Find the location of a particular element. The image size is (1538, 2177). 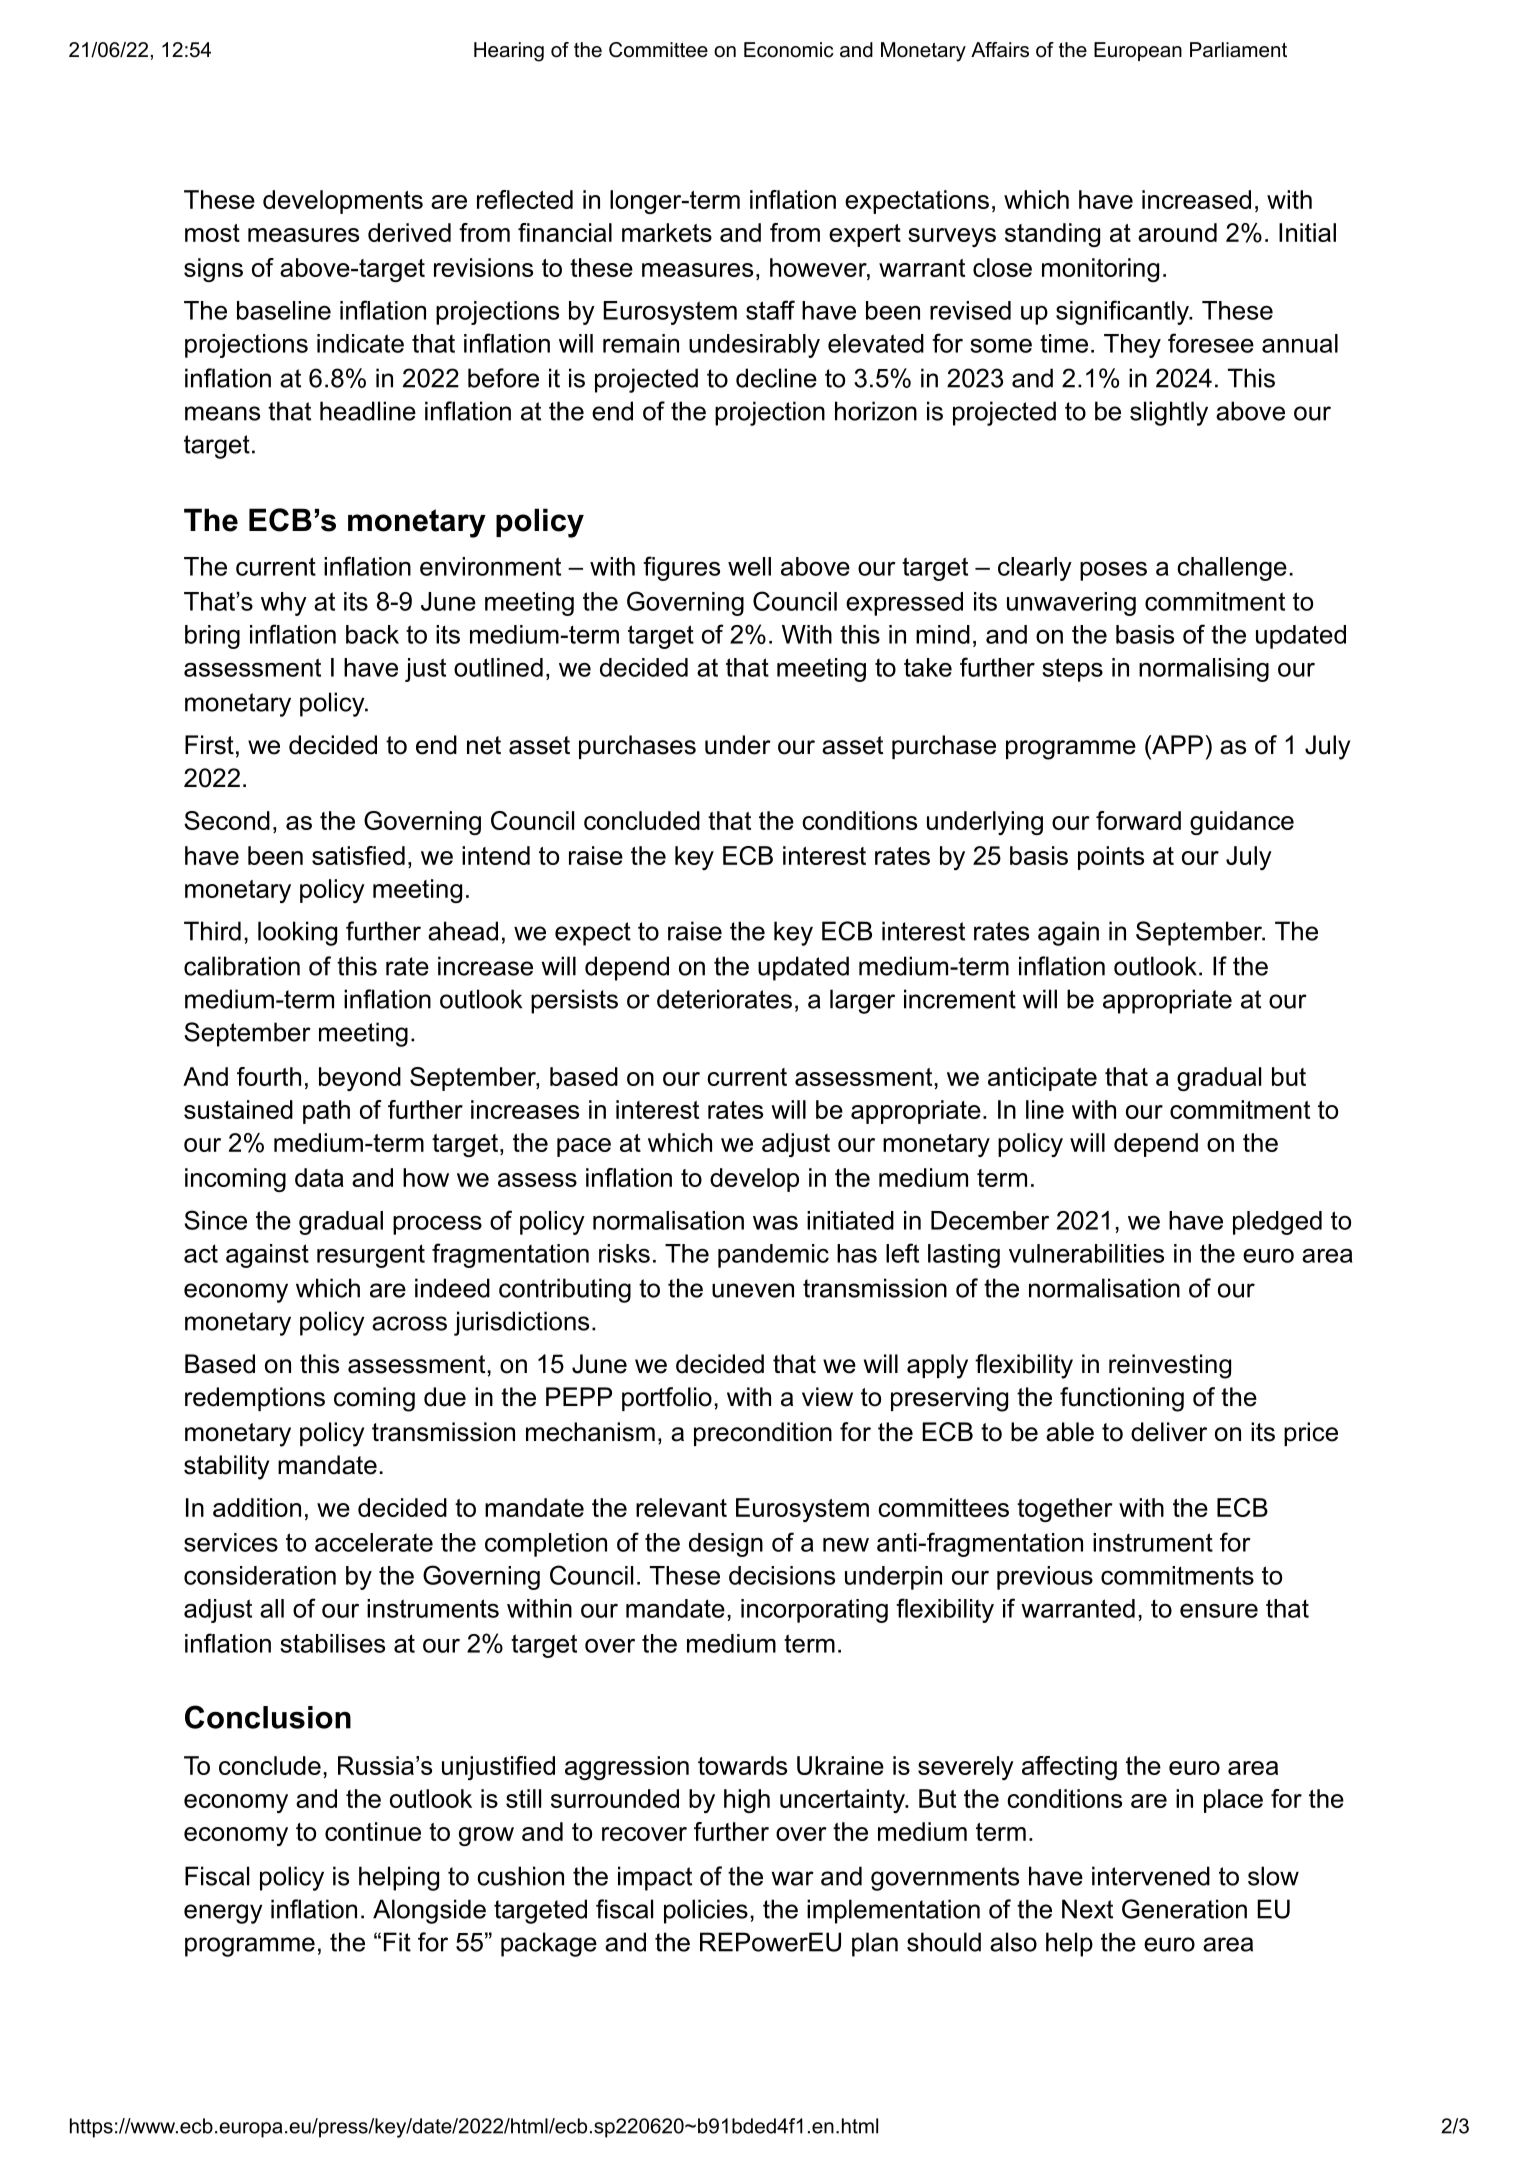

derived is located at coordinates (409, 232).
